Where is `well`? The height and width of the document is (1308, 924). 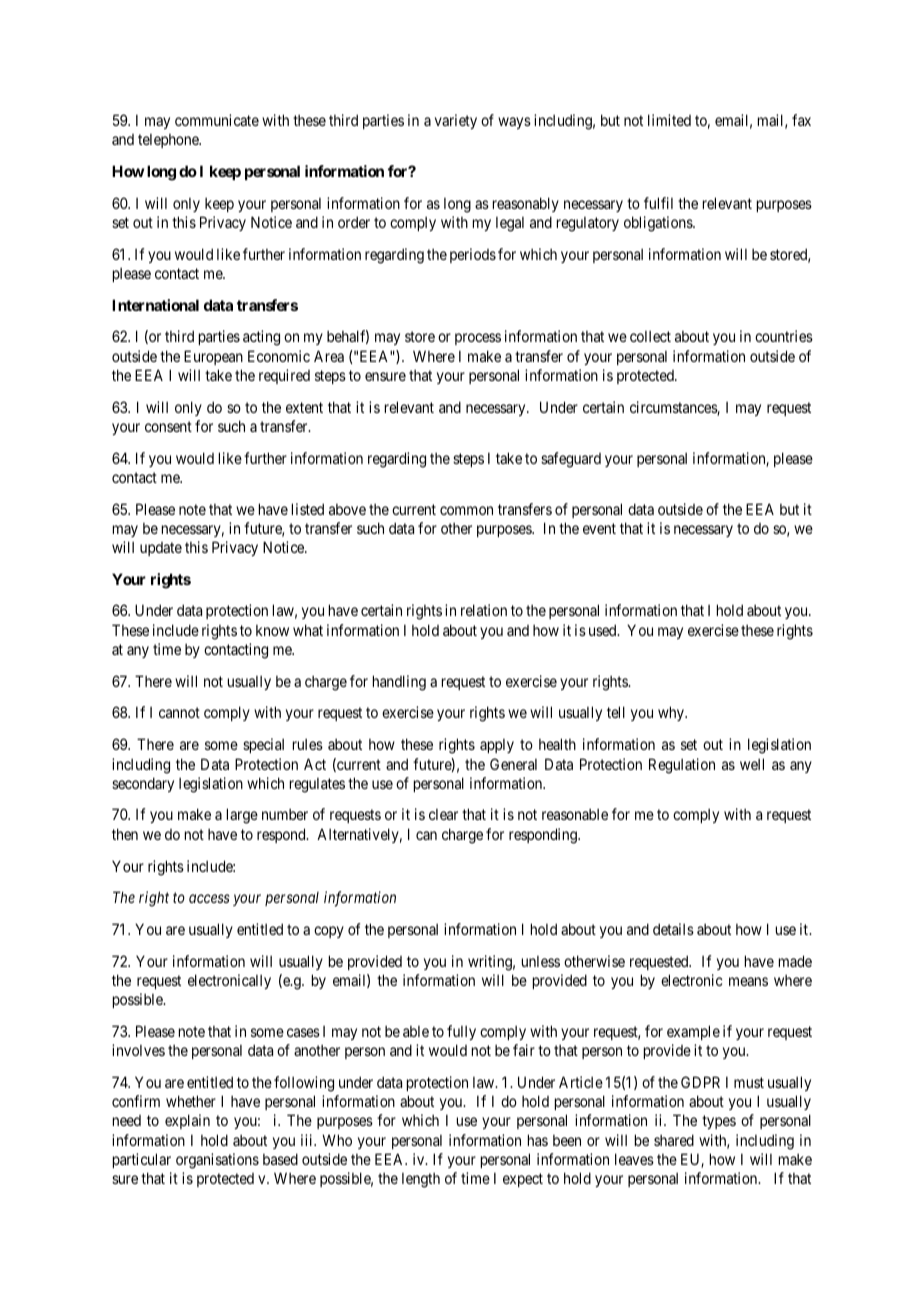
well is located at coordinates (752, 764).
